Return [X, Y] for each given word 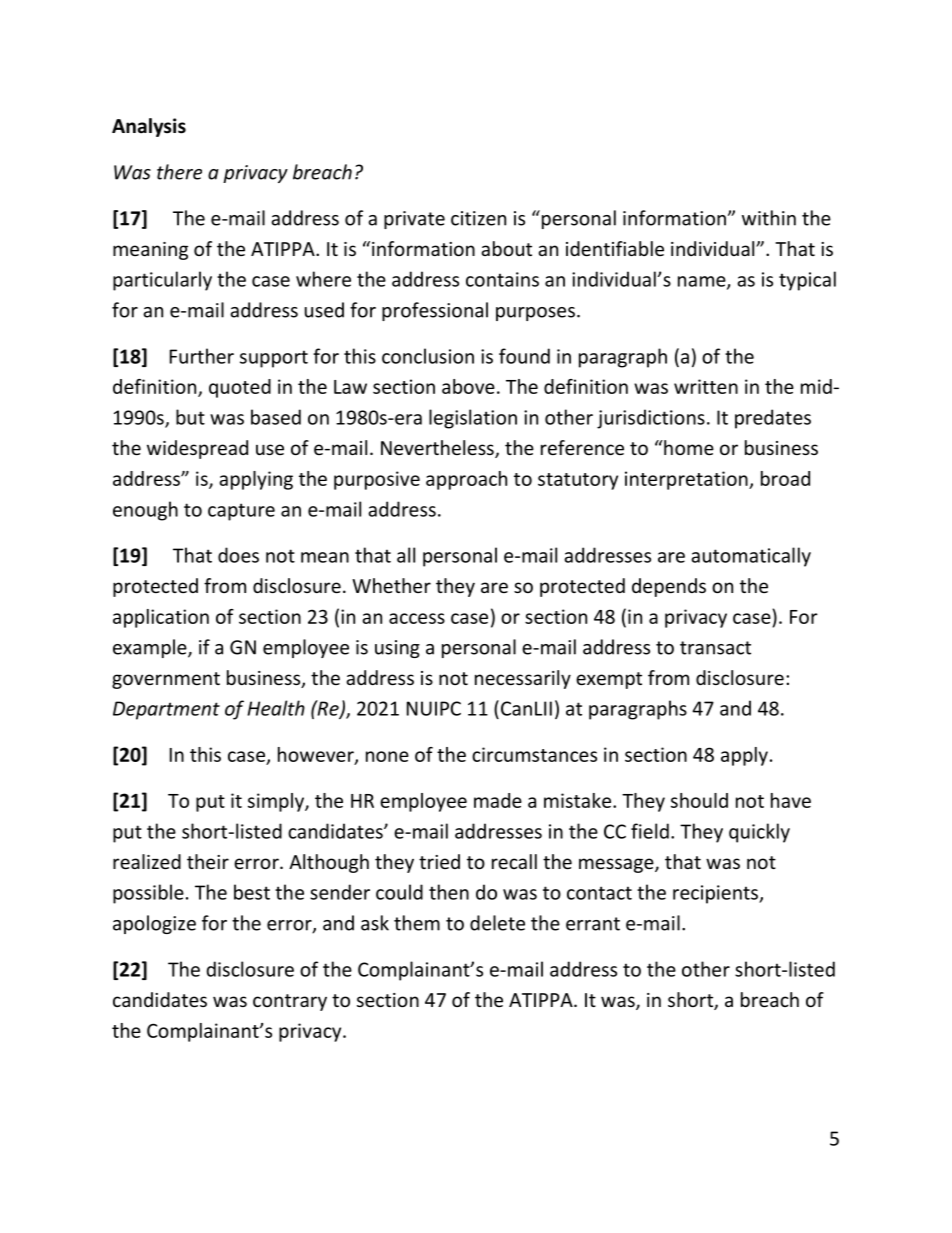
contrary [290, 1002]
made [498, 800]
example [151, 648]
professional [435, 311]
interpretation [687, 480]
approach [466, 480]
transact [715, 648]
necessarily [523, 679]
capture [241, 512]
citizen [478, 218]
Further [202, 356]
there [179, 172]
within [769, 218]
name [703, 282]
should [699, 800]
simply [277, 802]
